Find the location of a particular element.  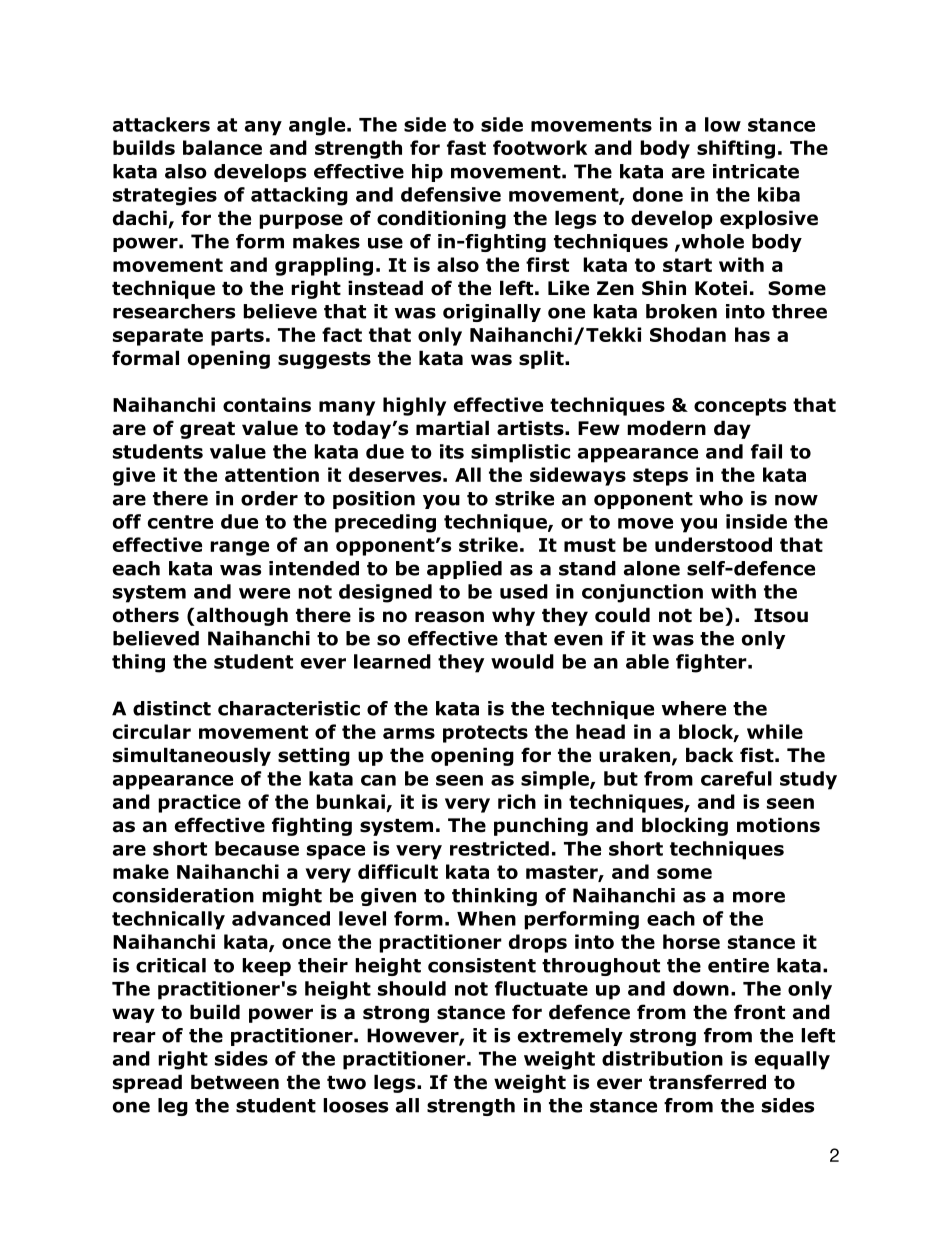

martial is located at coordinates (452, 428).
